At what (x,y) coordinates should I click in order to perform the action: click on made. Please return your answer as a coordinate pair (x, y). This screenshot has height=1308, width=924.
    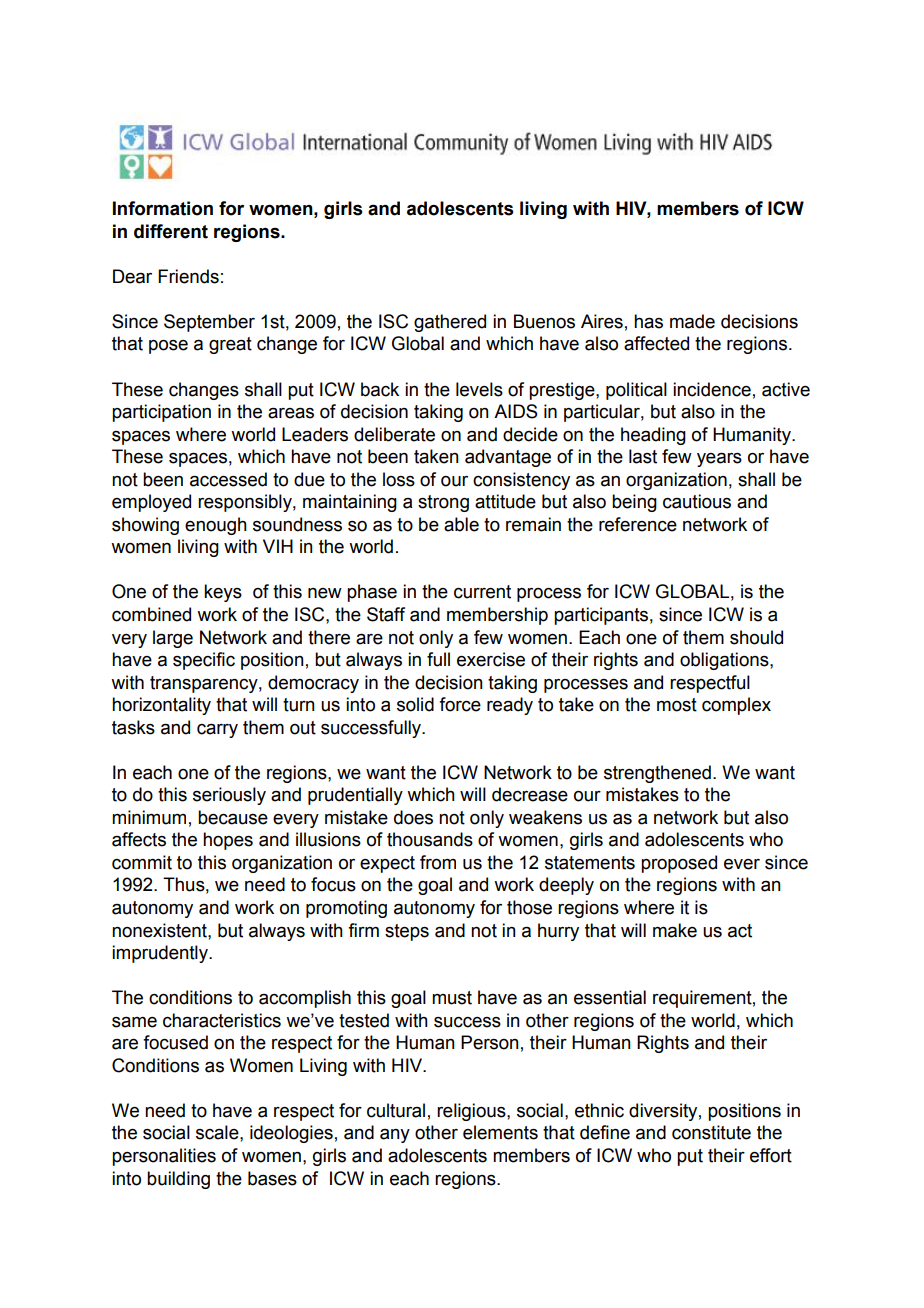
    Looking at the image, I should click on (692, 321).
